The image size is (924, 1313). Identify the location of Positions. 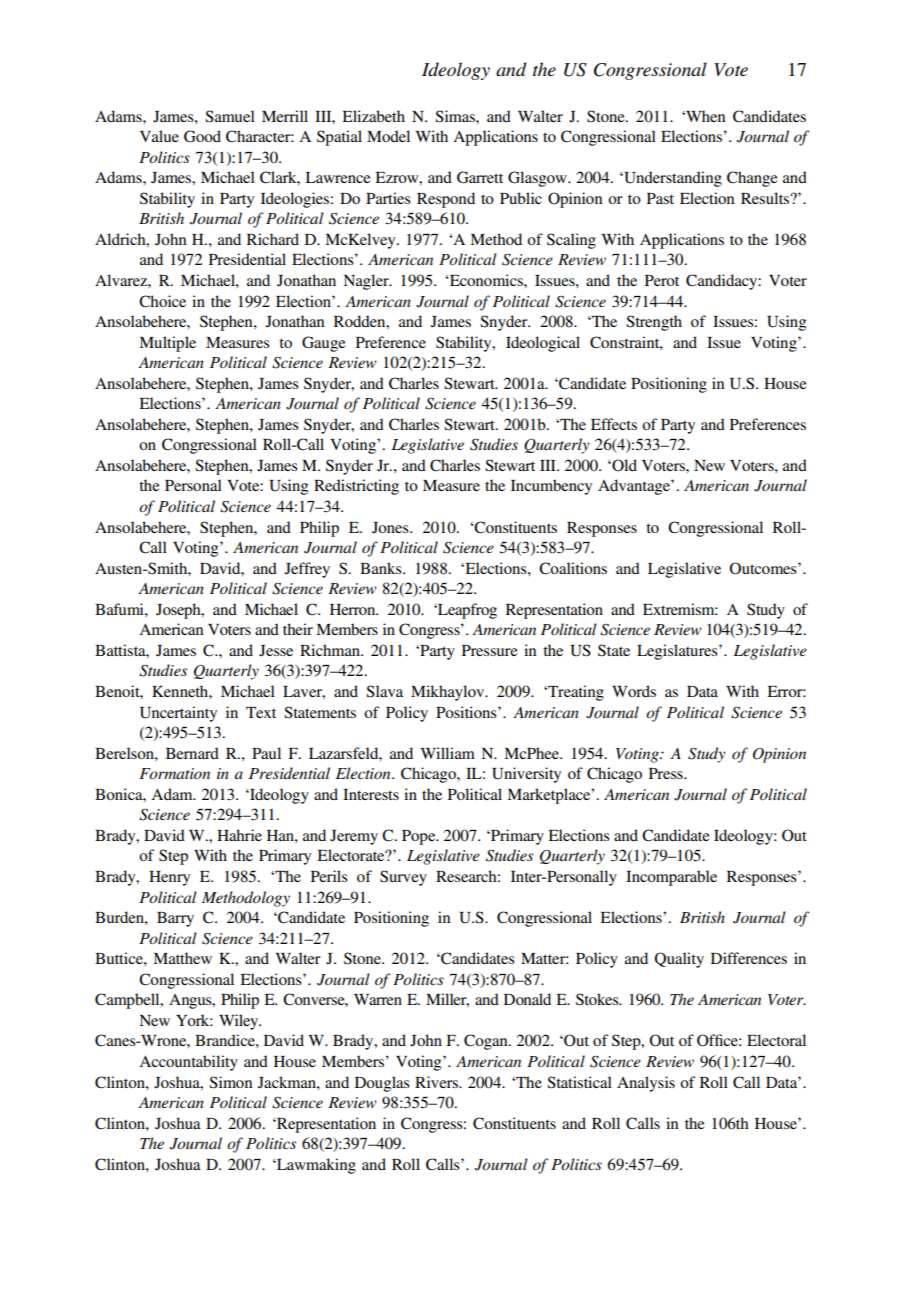
(467, 712).
